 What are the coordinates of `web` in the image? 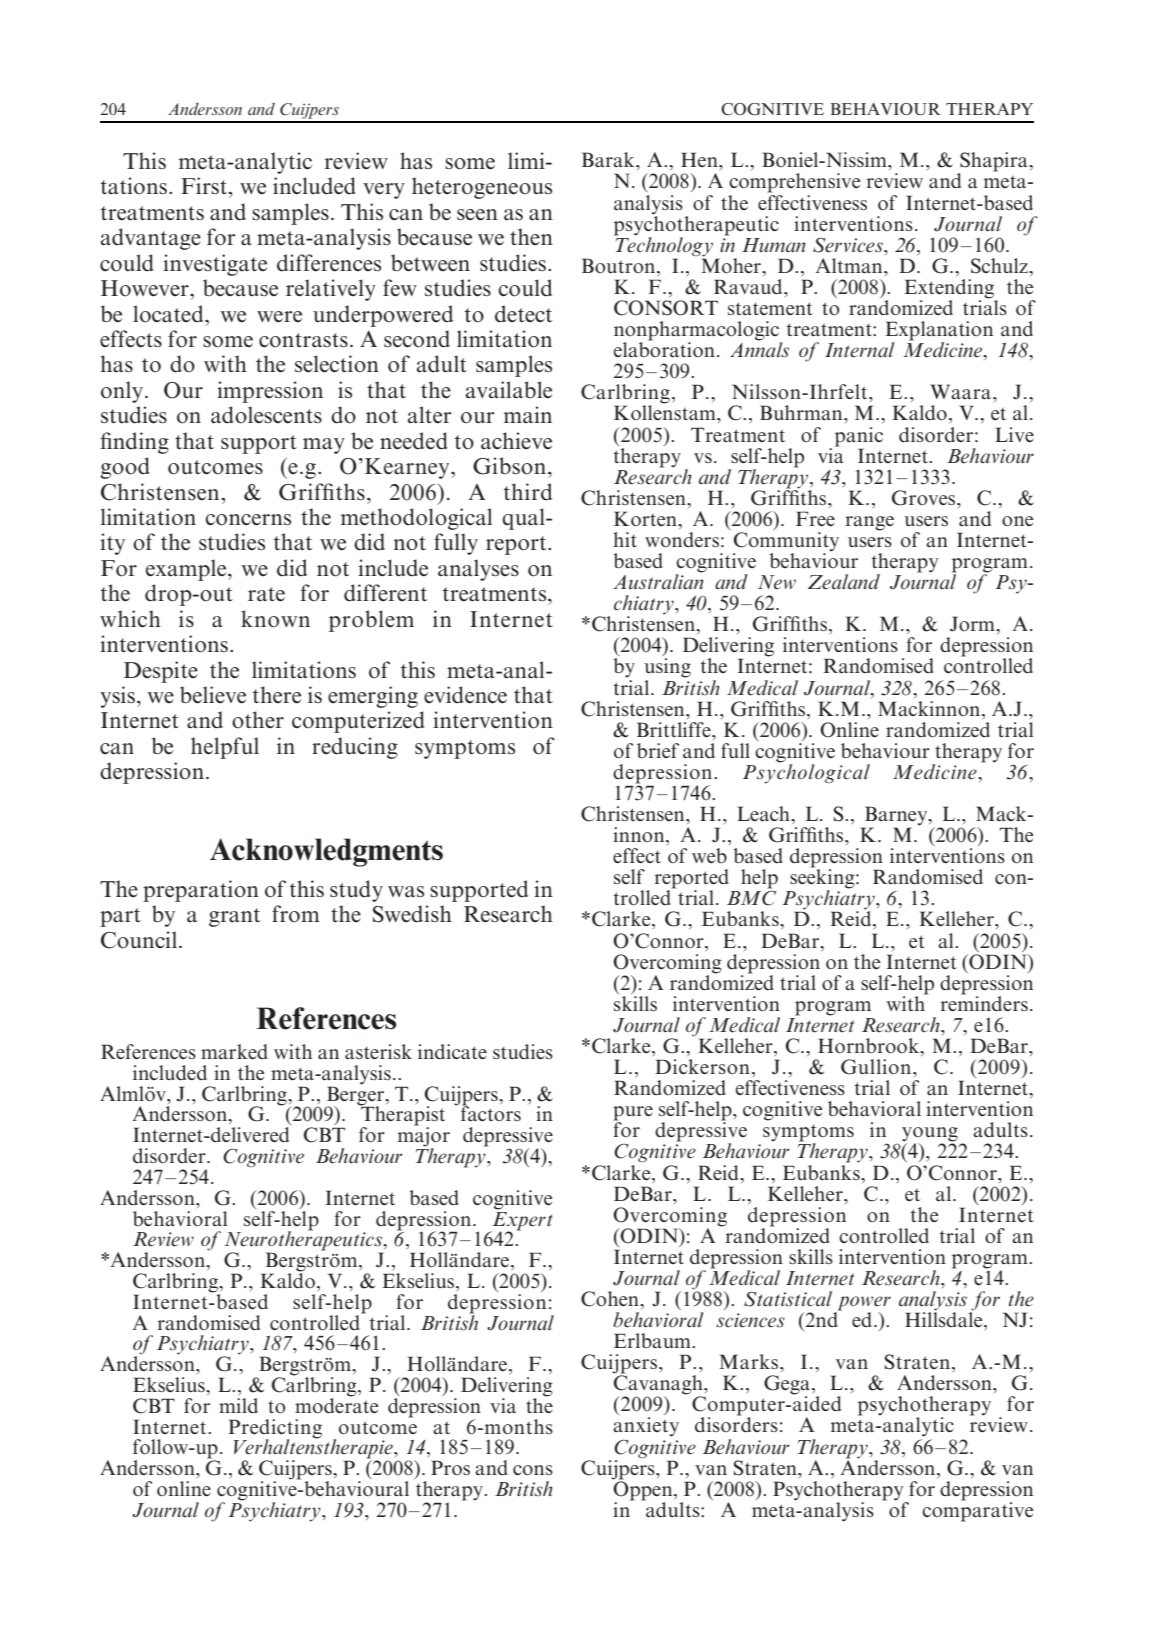 It's located at (709, 855).
